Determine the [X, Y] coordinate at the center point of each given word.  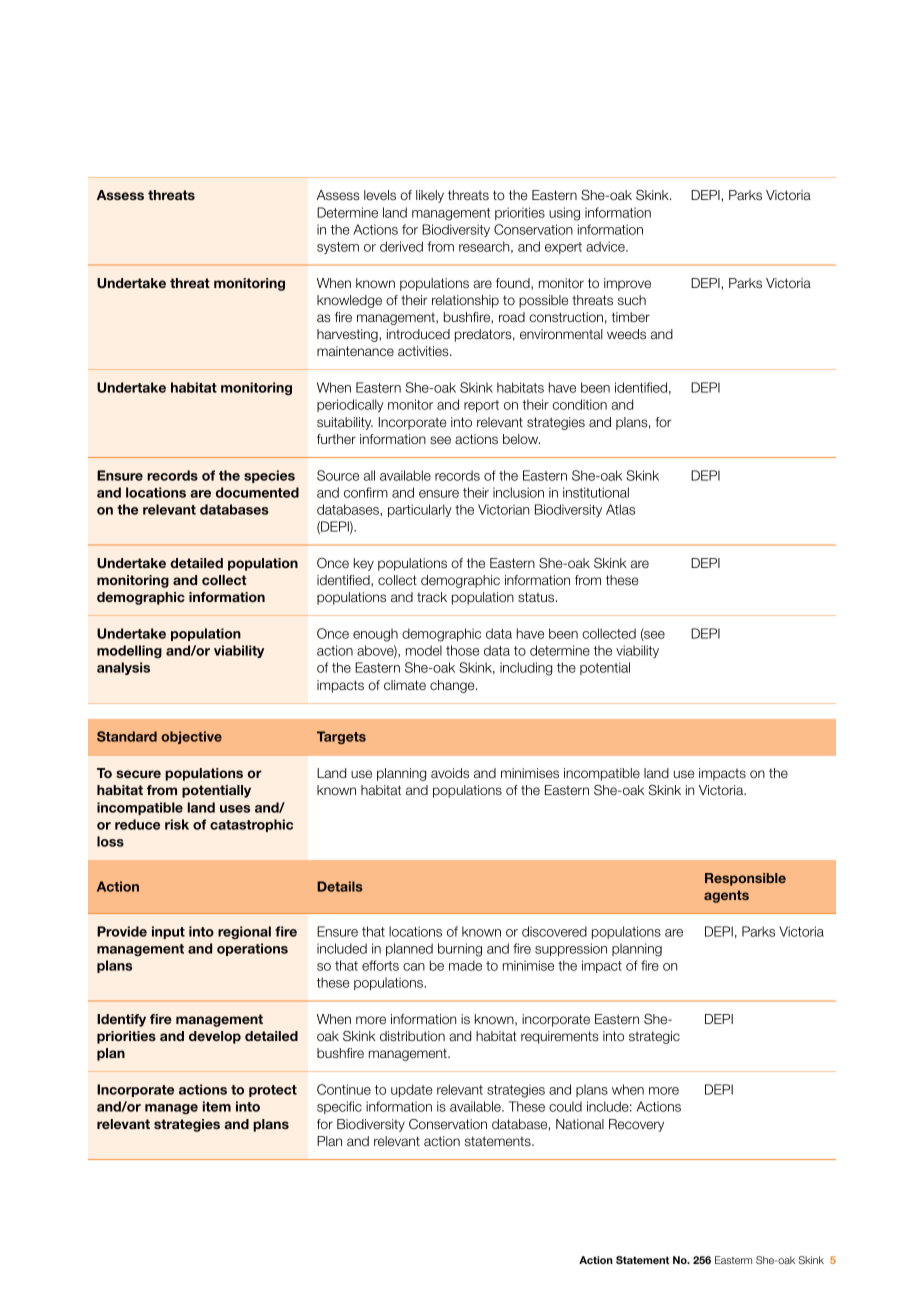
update [412, 1090]
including [526, 669]
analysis [123, 668]
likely [430, 196]
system [338, 248]
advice [606, 246]
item [217, 1106]
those [462, 650]
